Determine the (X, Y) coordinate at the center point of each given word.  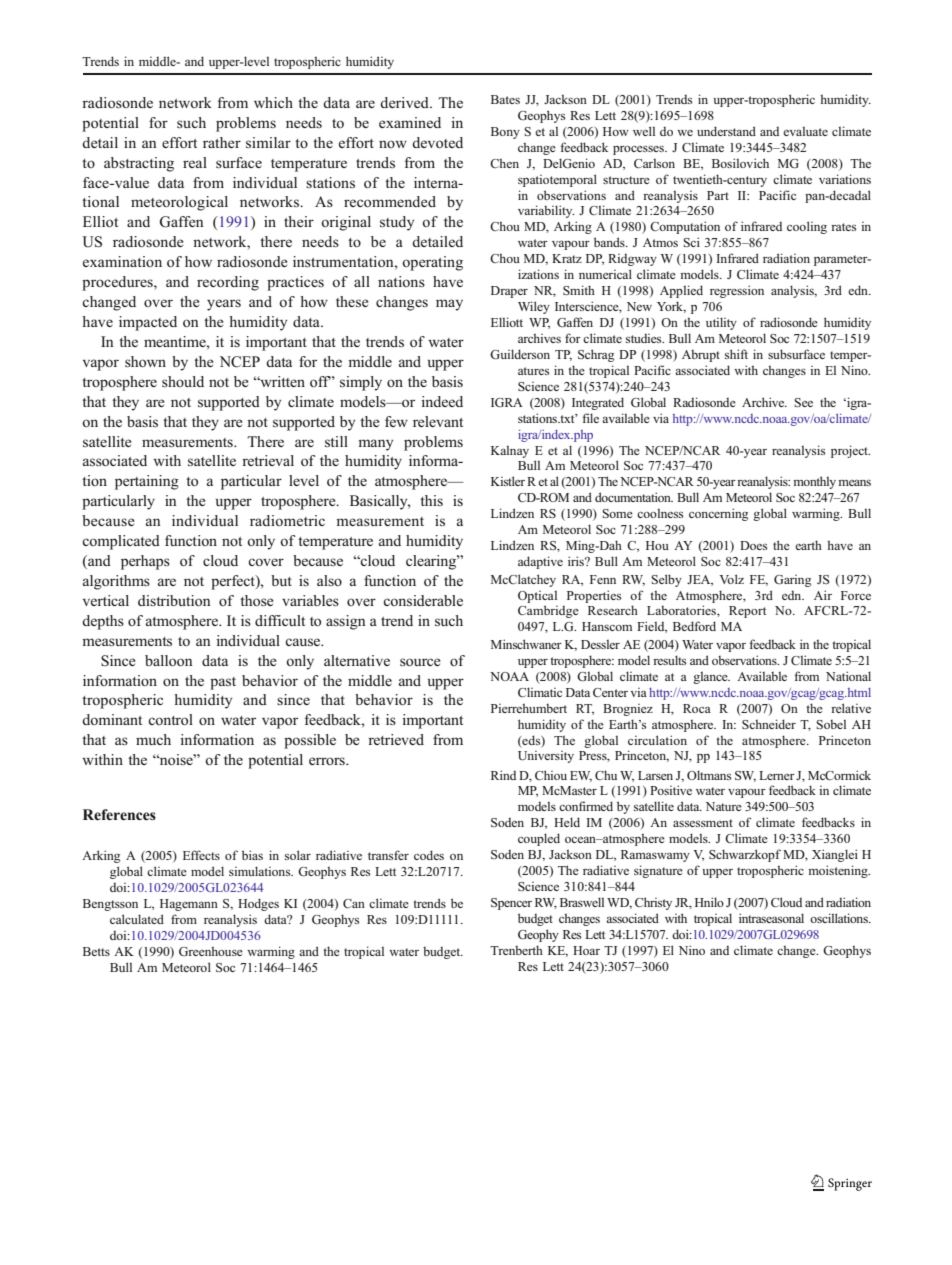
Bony (505, 133)
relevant (438, 421)
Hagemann (189, 905)
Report (747, 612)
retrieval (268, 460)
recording (228, 283)
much (153, 739)
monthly (814, 482)
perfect (234, 582)
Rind (503, 775)
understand (726, 131)
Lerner (777, 775)
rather (222, 142)
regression (737, 291)
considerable (423, 600)
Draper (509, 292)
